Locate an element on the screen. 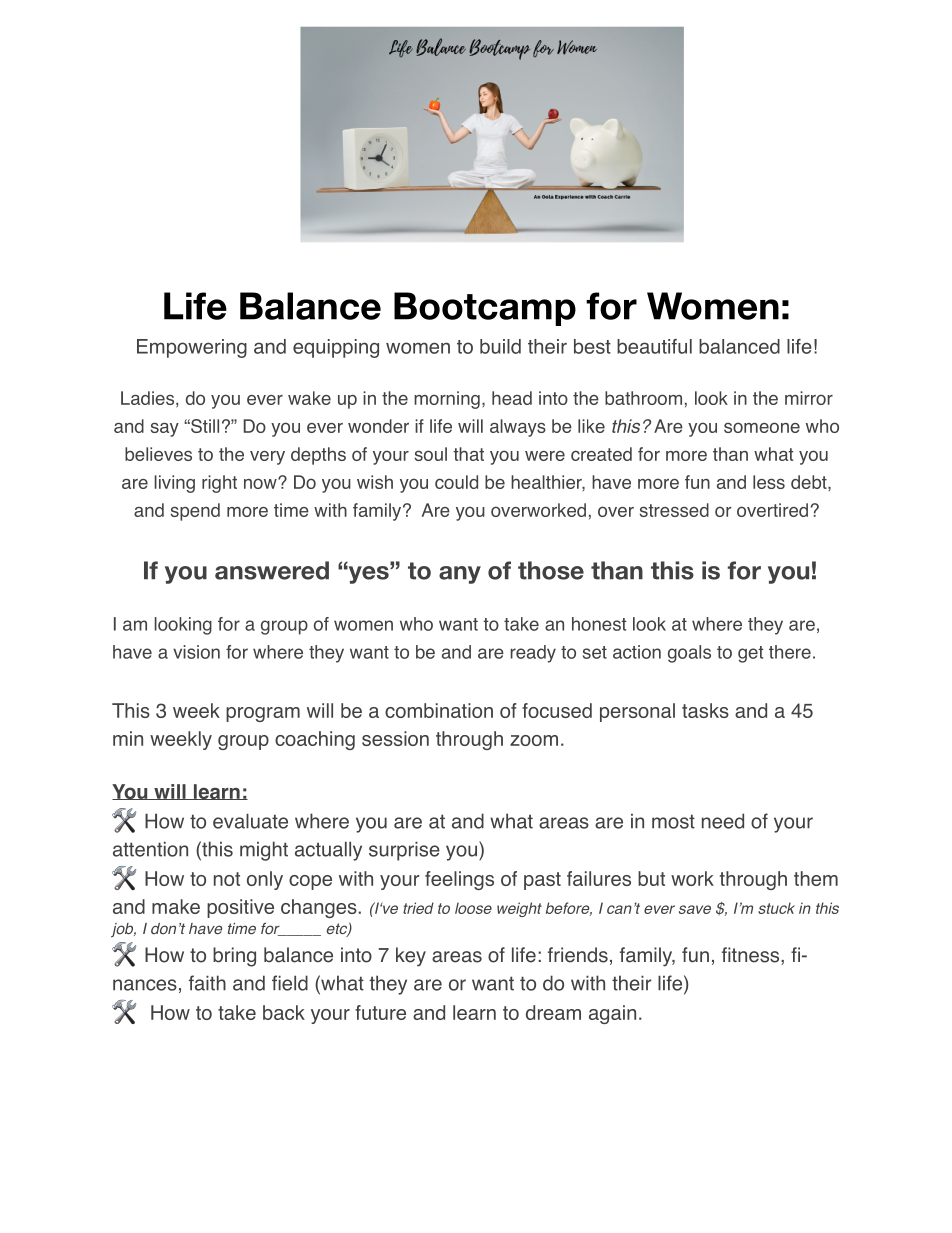 This screenshot has width=952, height=1233. Bootcamp is located at coordinates (485, 309).
